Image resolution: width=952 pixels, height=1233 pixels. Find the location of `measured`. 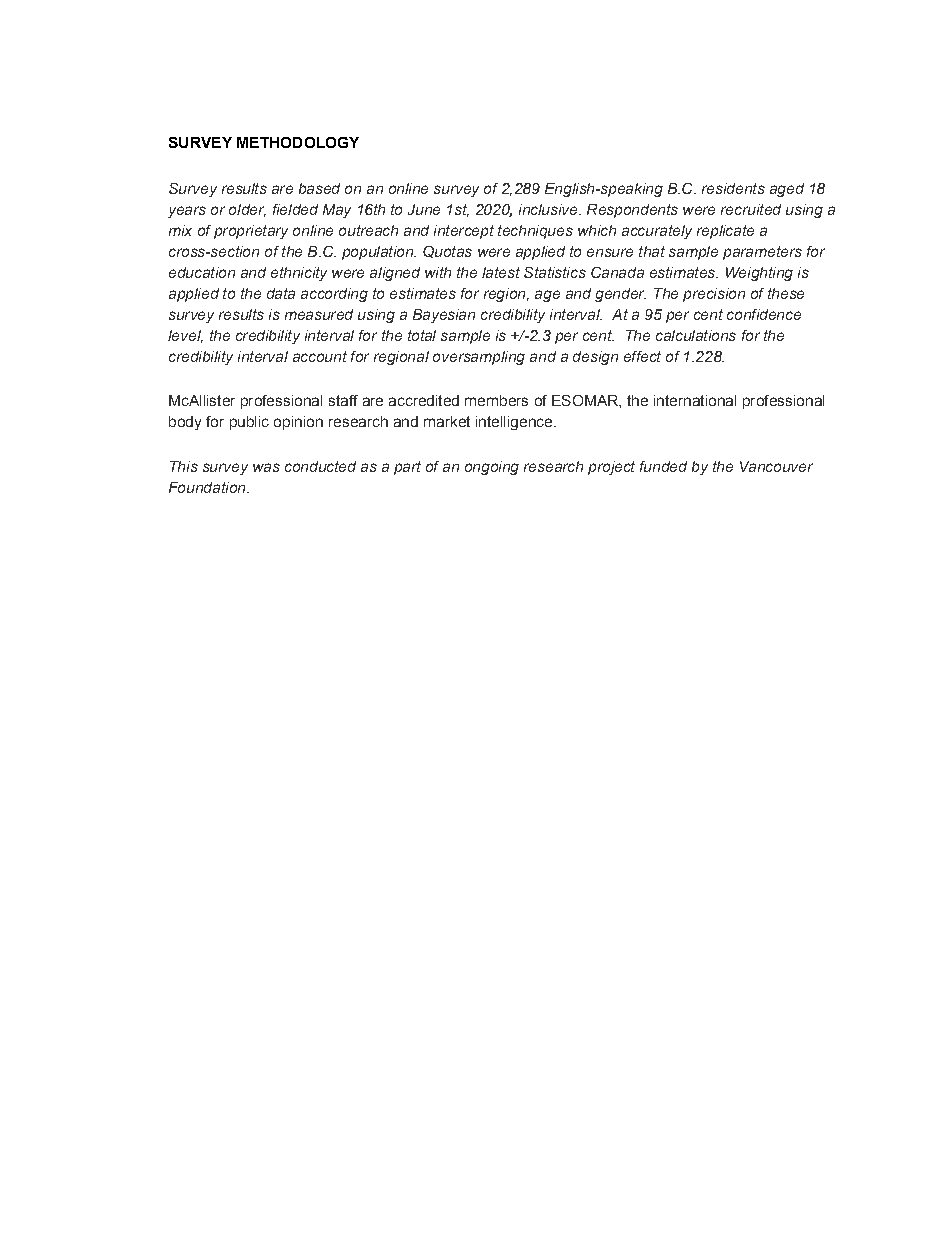

measured is located at coordinates (319, 314).
